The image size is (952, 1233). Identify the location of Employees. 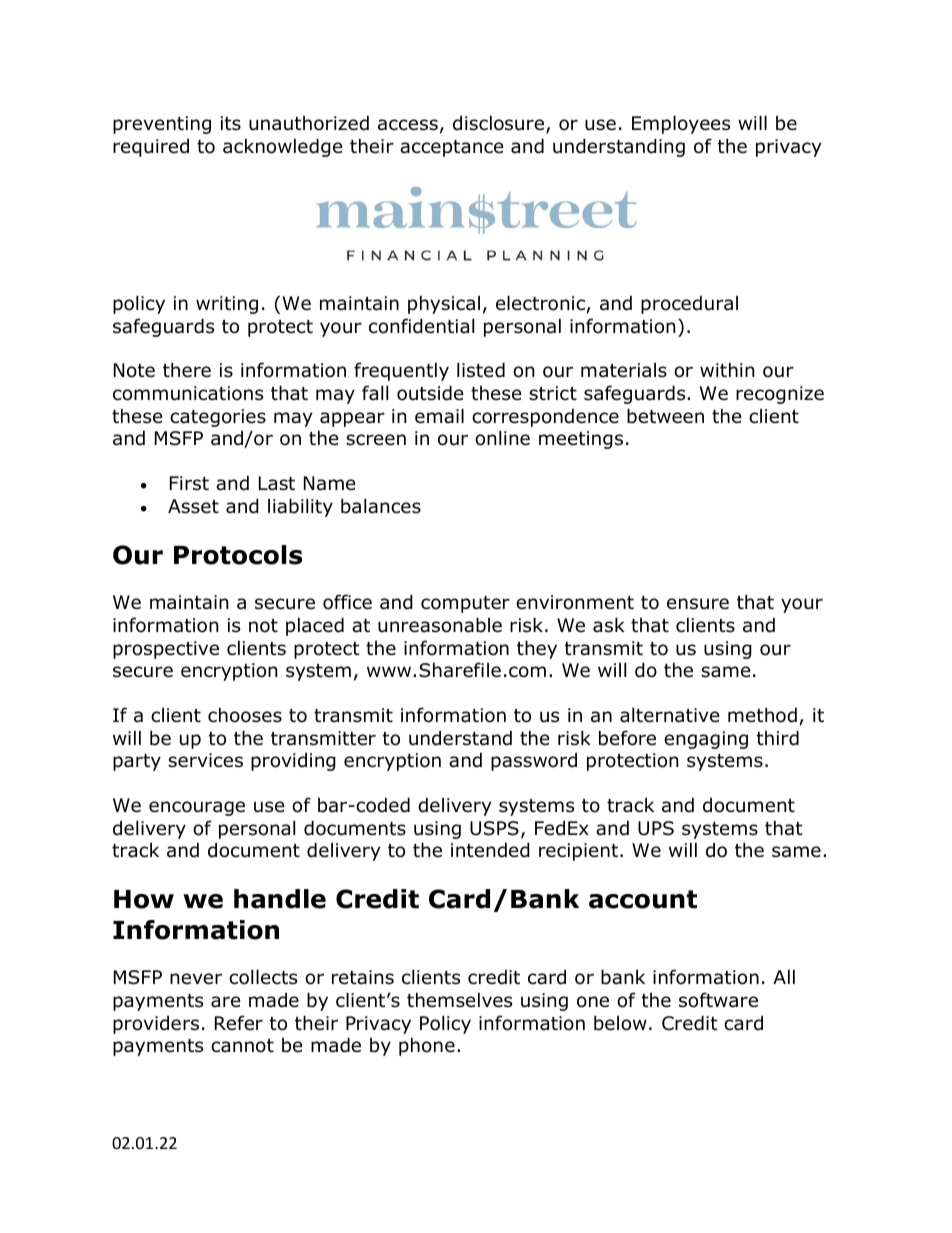
(681, 124).
